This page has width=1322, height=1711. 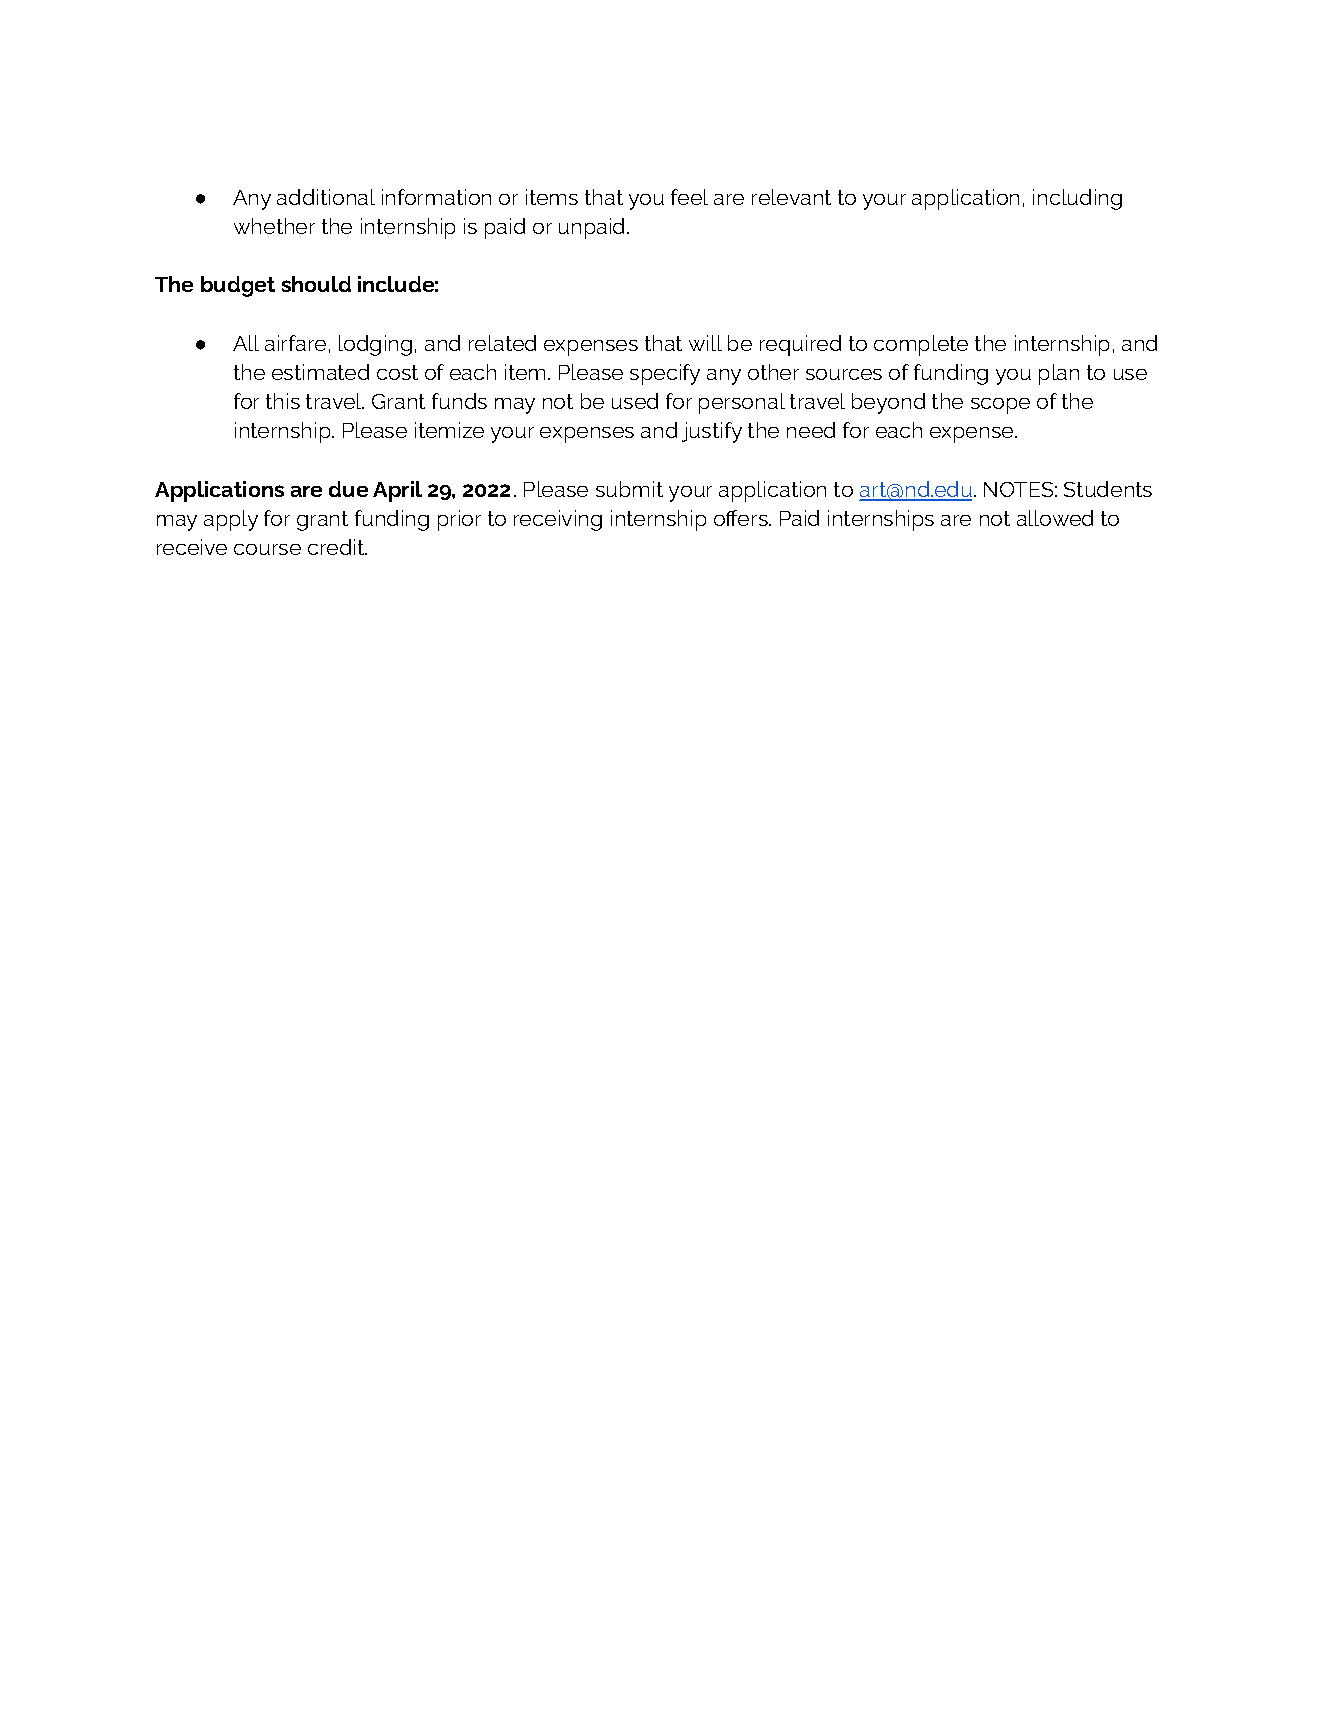 I want to click on additional, so click(x=326, y=197).
